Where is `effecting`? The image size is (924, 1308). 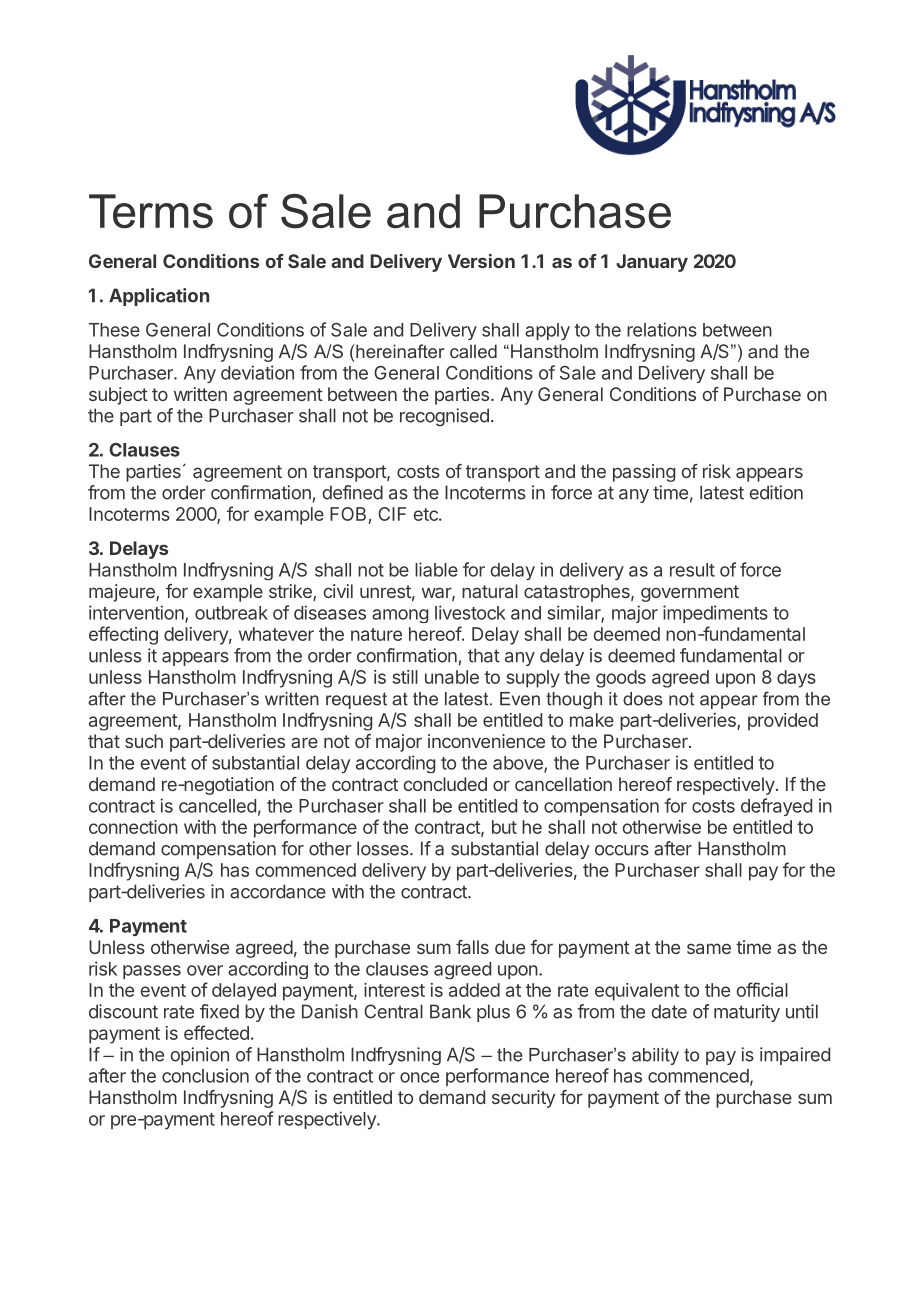 effecting is located at coordinates (123, 635).
